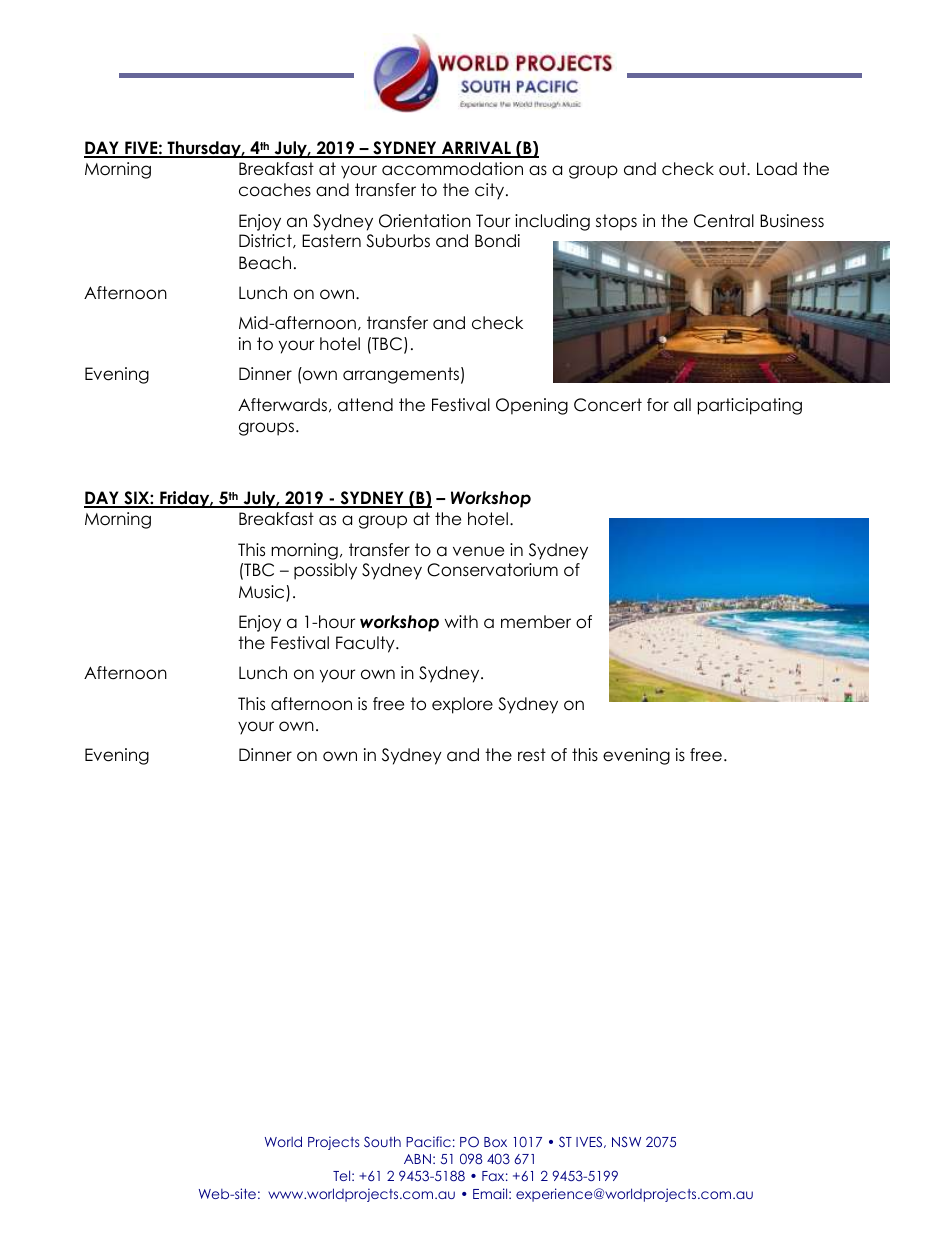 The width and height of the document is (952, 1233). What do you see at coordinates (491, 191) in the document?
I see `city` at bounding box center [491, 191].
